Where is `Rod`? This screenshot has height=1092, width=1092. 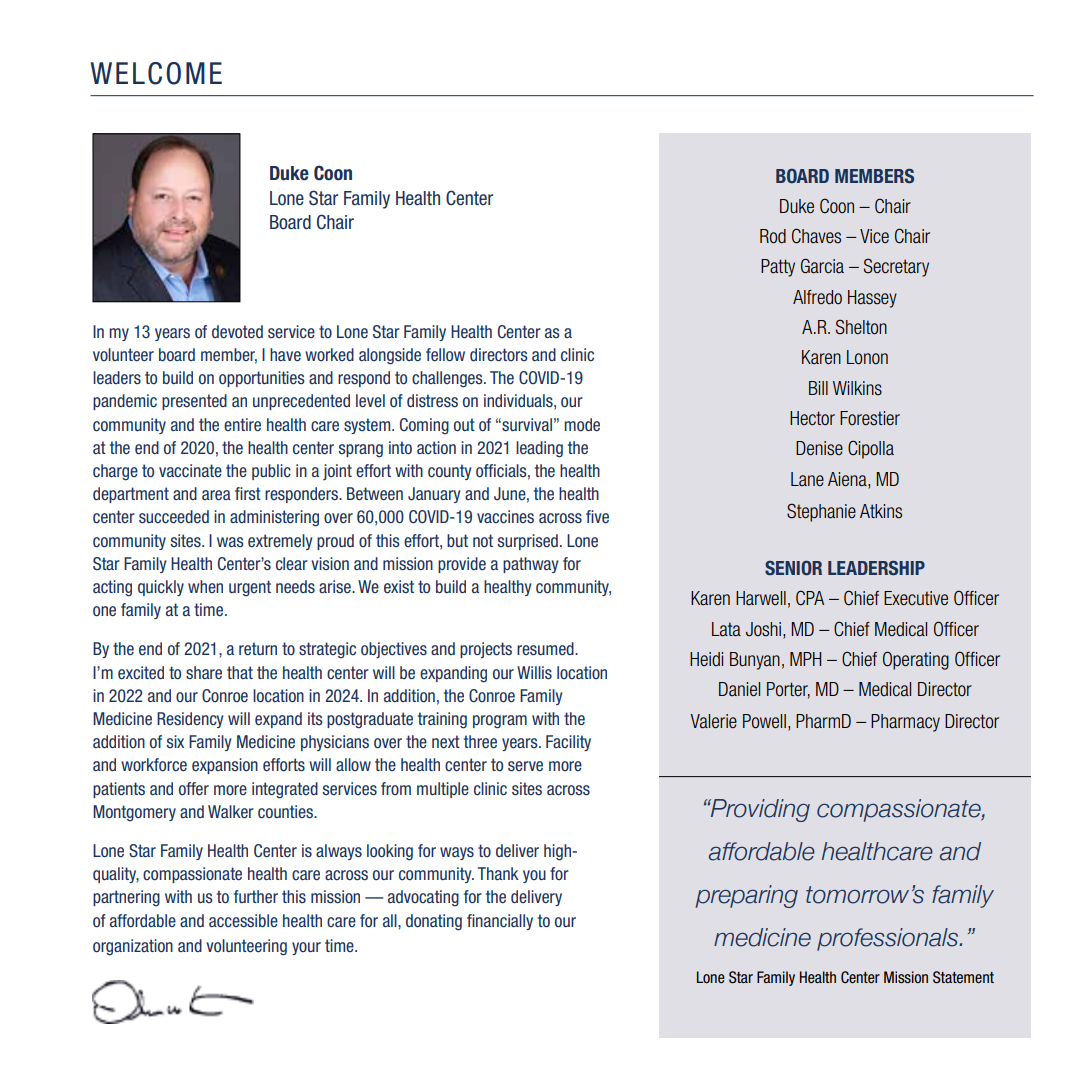 Rod is located at coordinates (773, 236).
